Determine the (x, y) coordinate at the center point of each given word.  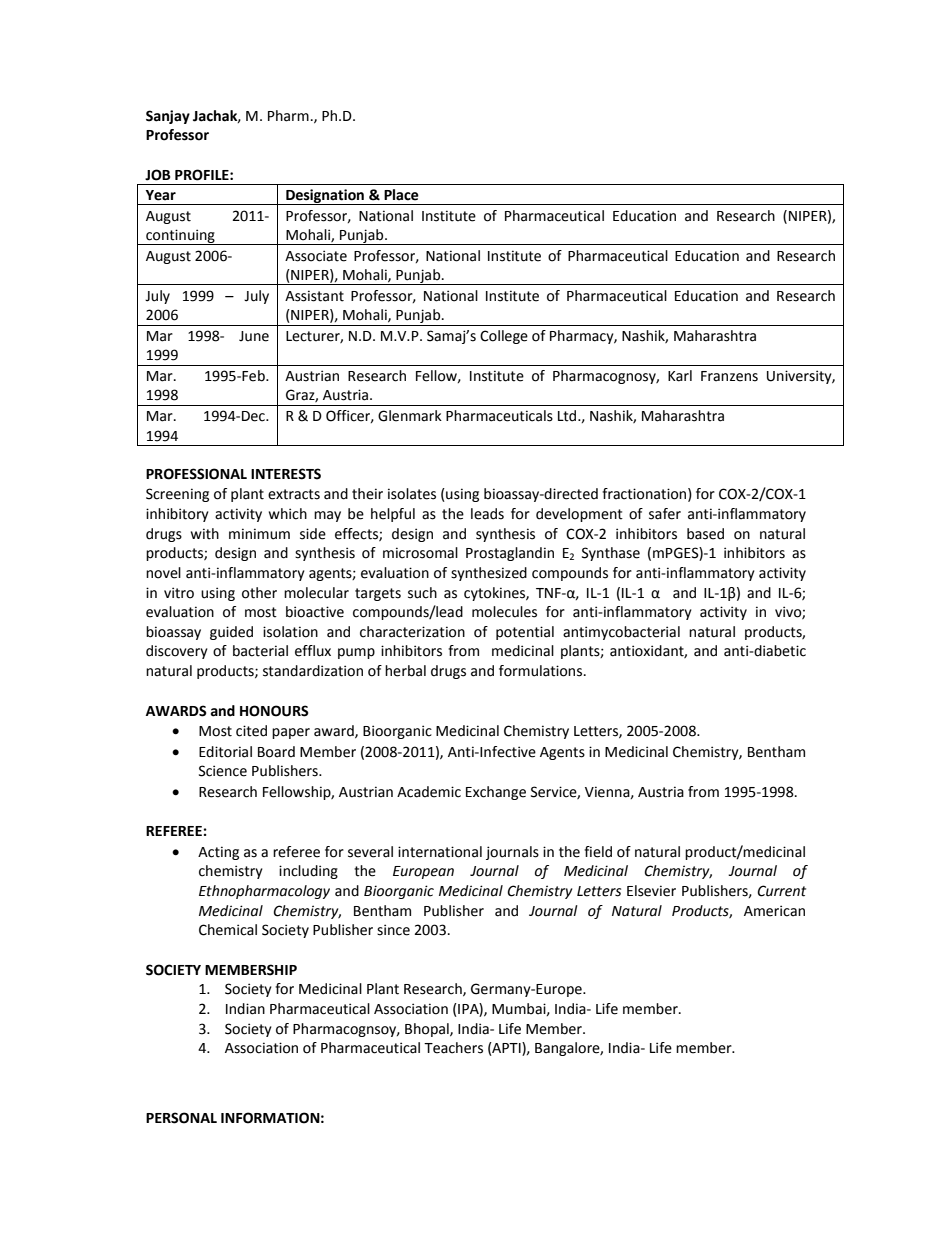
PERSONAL (181, 1118)
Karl (680, 376)
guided (231, 633)
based (705, 534)
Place (401, 195)
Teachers (453, 1048)
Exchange (496, 793)
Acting (218, 853)
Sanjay (168, 117)
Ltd (568, 416)
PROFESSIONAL (196, 474)
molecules (504, 612)
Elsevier (651, 891)
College (504, 337)
